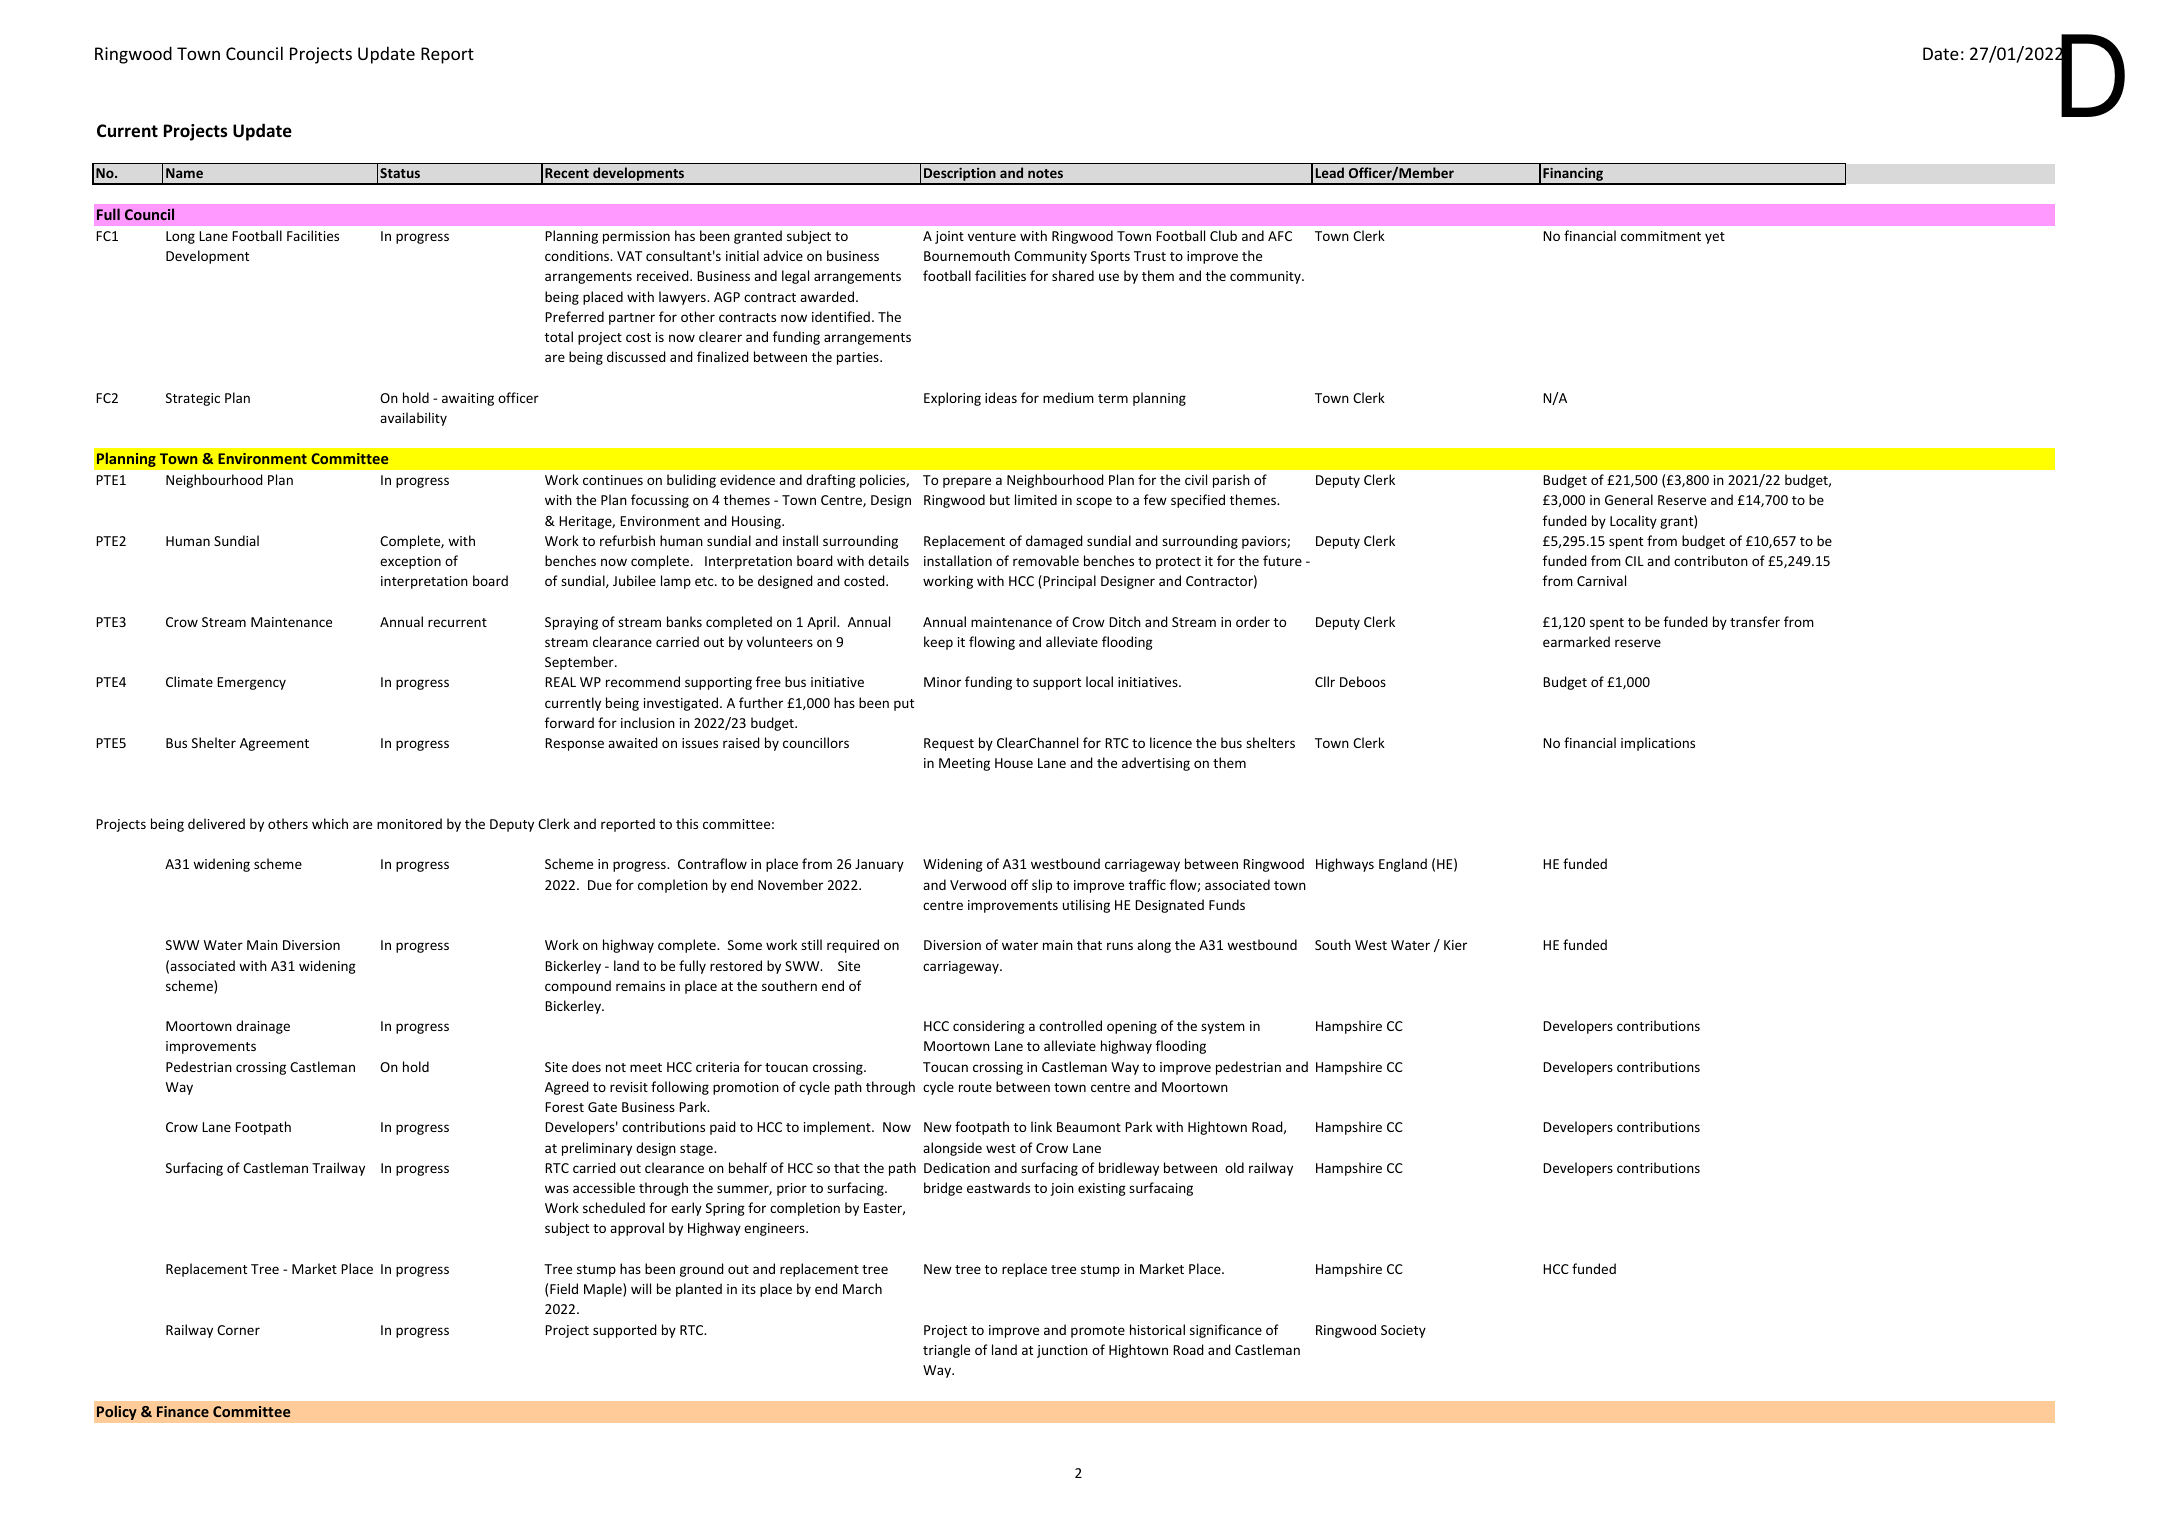  What do you see at coordinates (238, 1330) in the document?
I see `Corner` at bounding box center [238, 1330].
